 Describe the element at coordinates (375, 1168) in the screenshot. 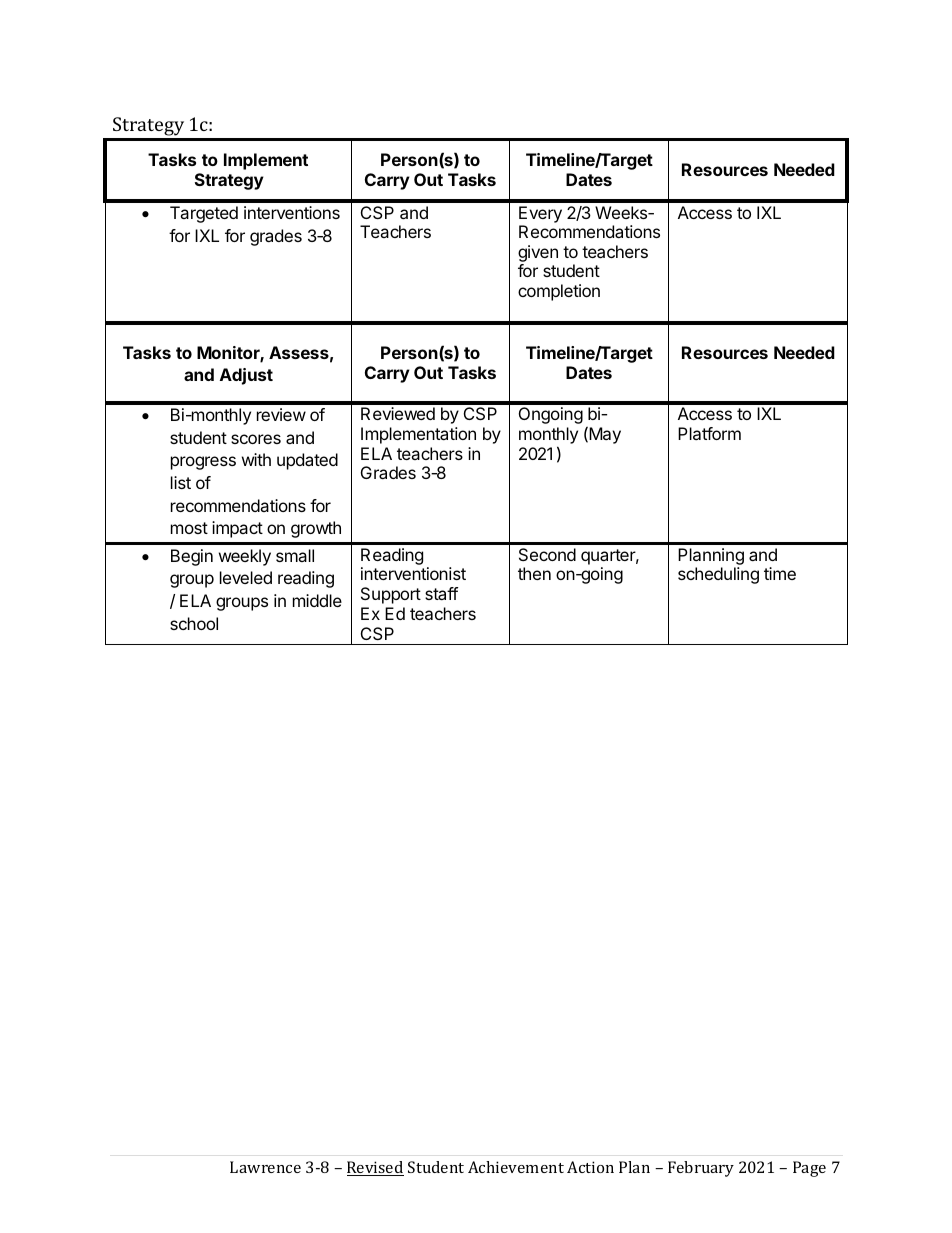

I see `Revised` at that location.
